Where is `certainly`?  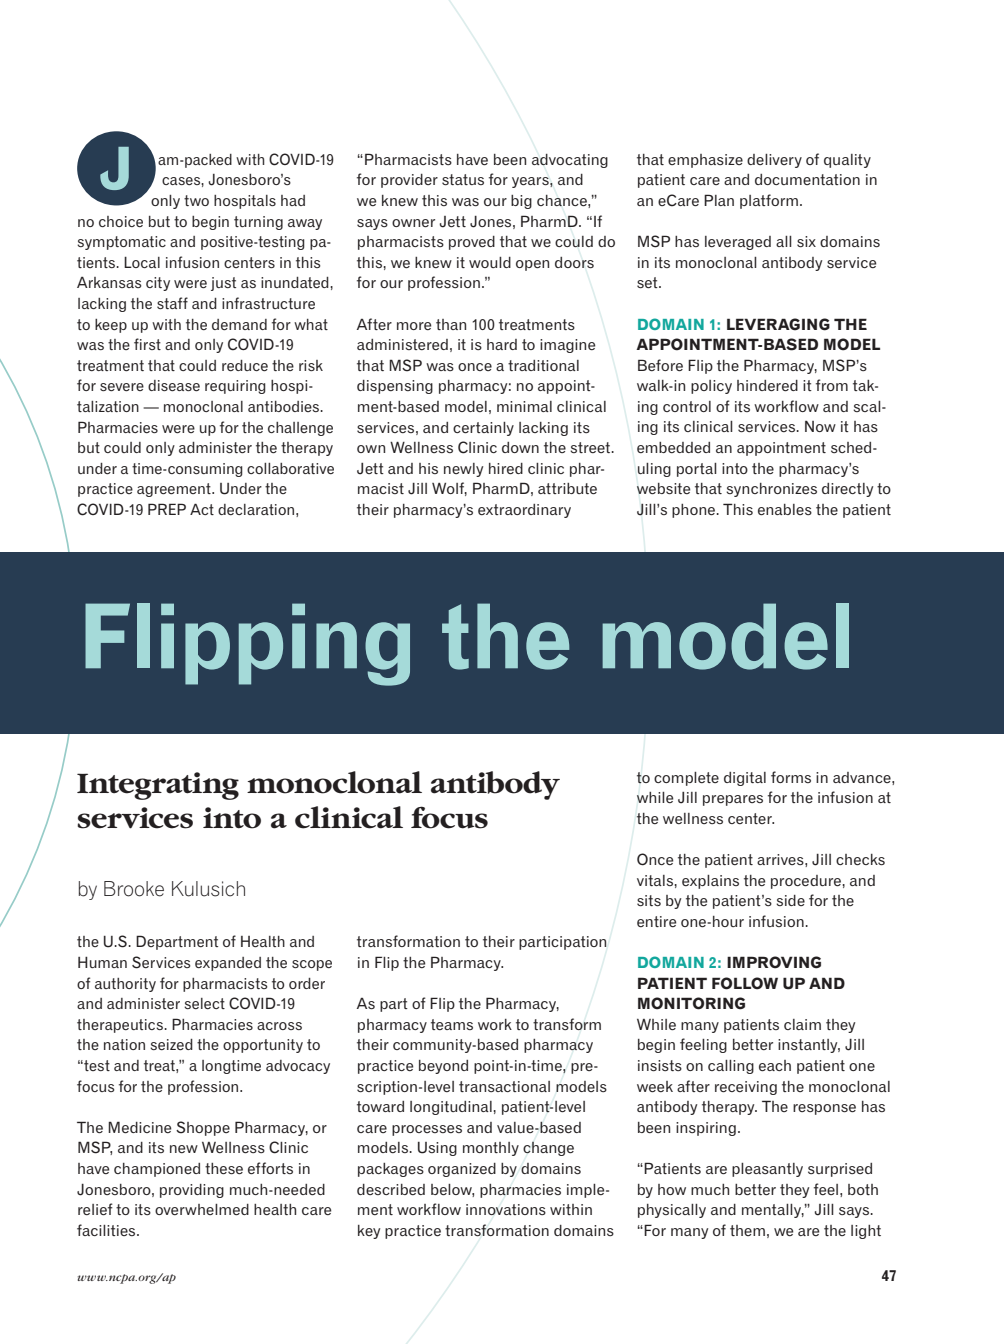
certainly is located at coordinates (483, 429).
